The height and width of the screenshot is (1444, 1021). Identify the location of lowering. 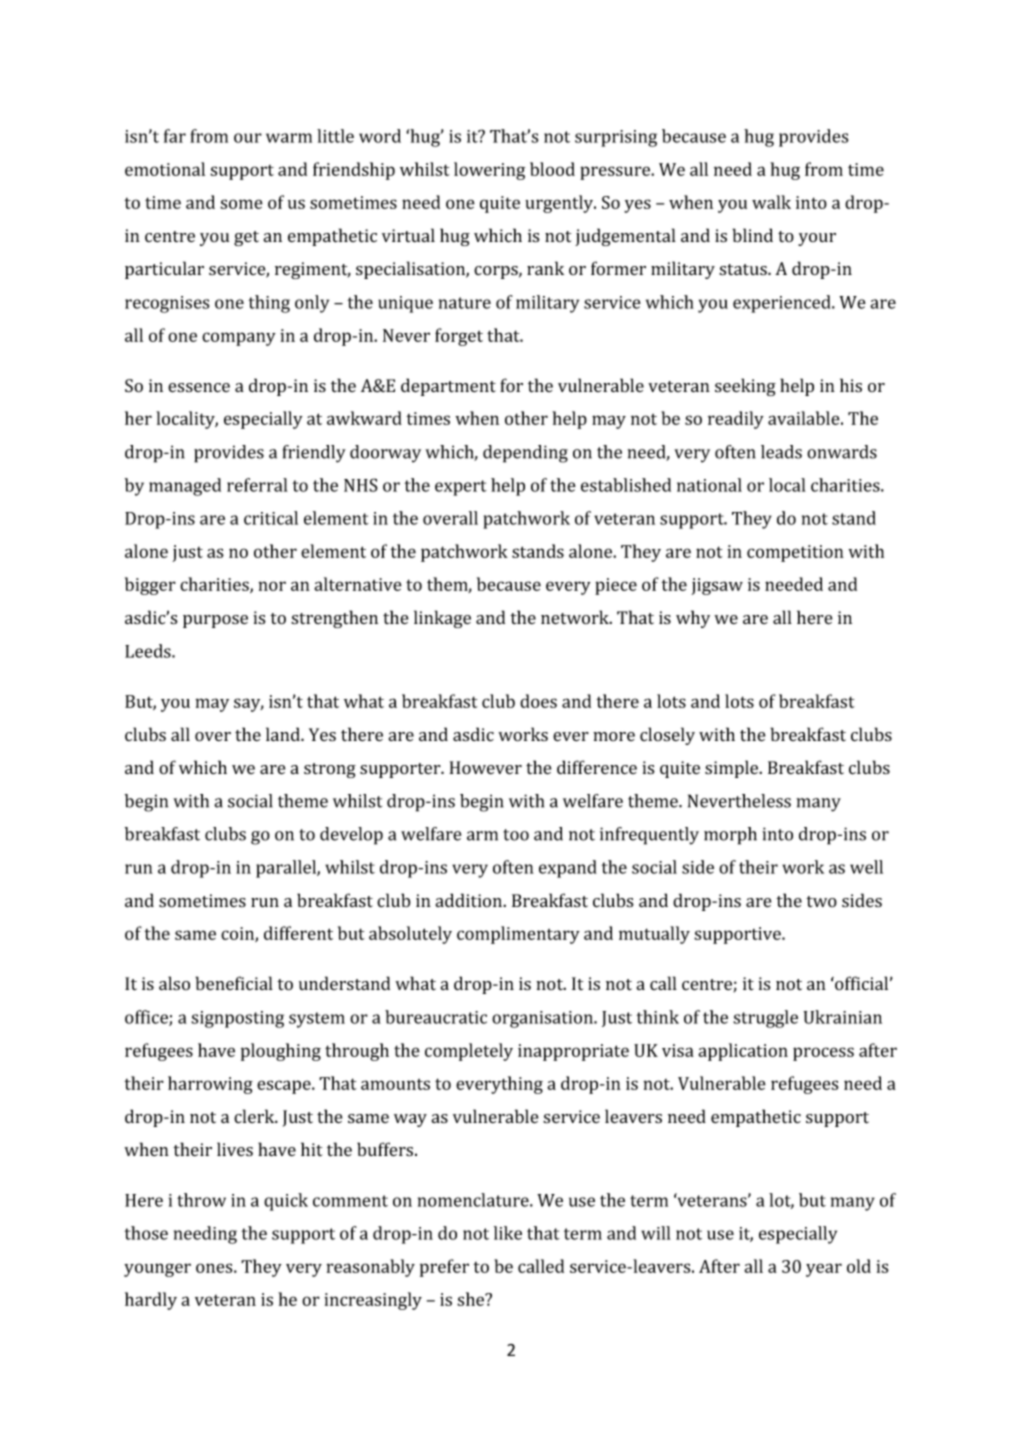
(489, 171).
